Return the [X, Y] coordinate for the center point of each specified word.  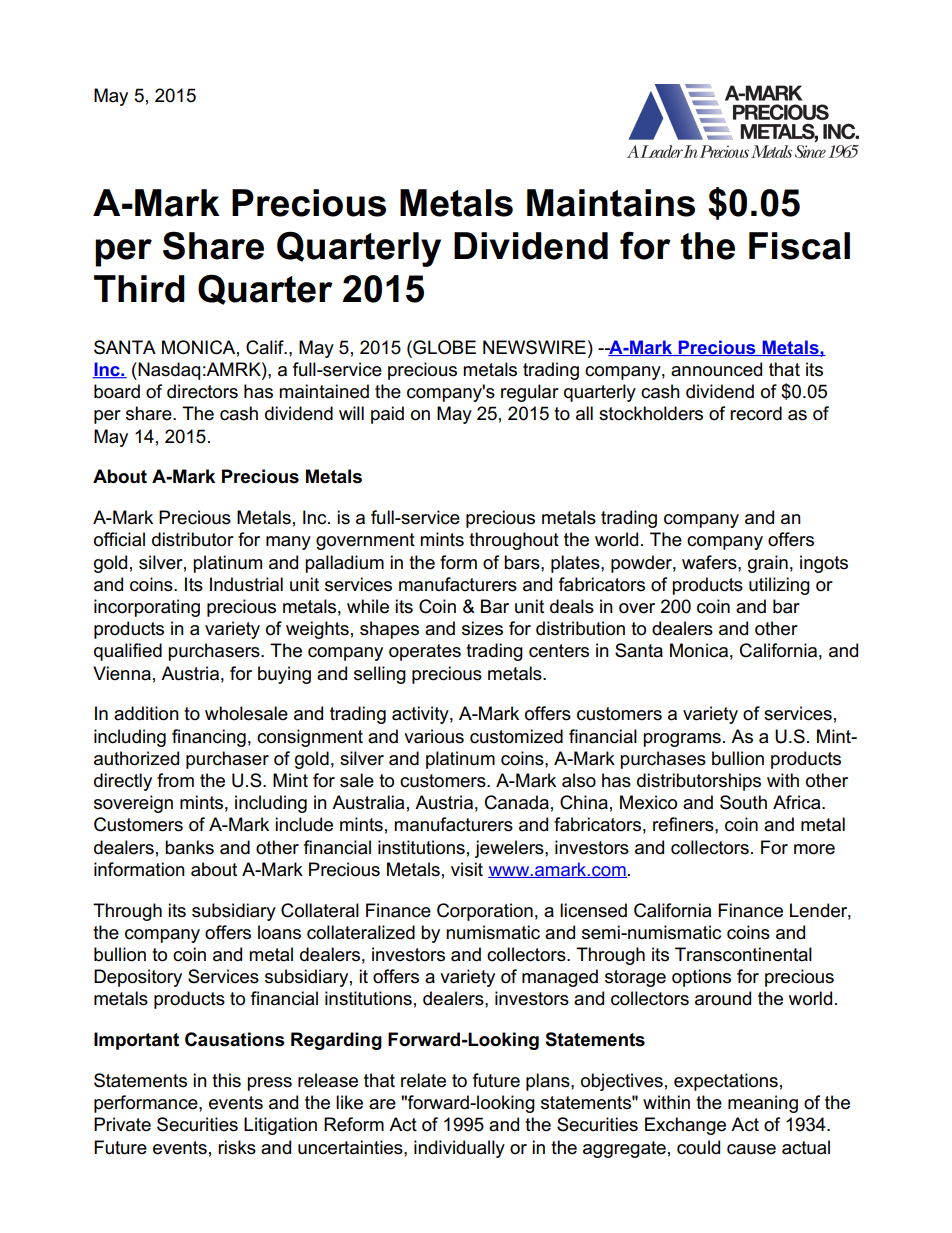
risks [237, 1147]
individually [459, 1149]
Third [139, 289]
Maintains [611, 203]
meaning [763, 1104]
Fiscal [799, 246]
